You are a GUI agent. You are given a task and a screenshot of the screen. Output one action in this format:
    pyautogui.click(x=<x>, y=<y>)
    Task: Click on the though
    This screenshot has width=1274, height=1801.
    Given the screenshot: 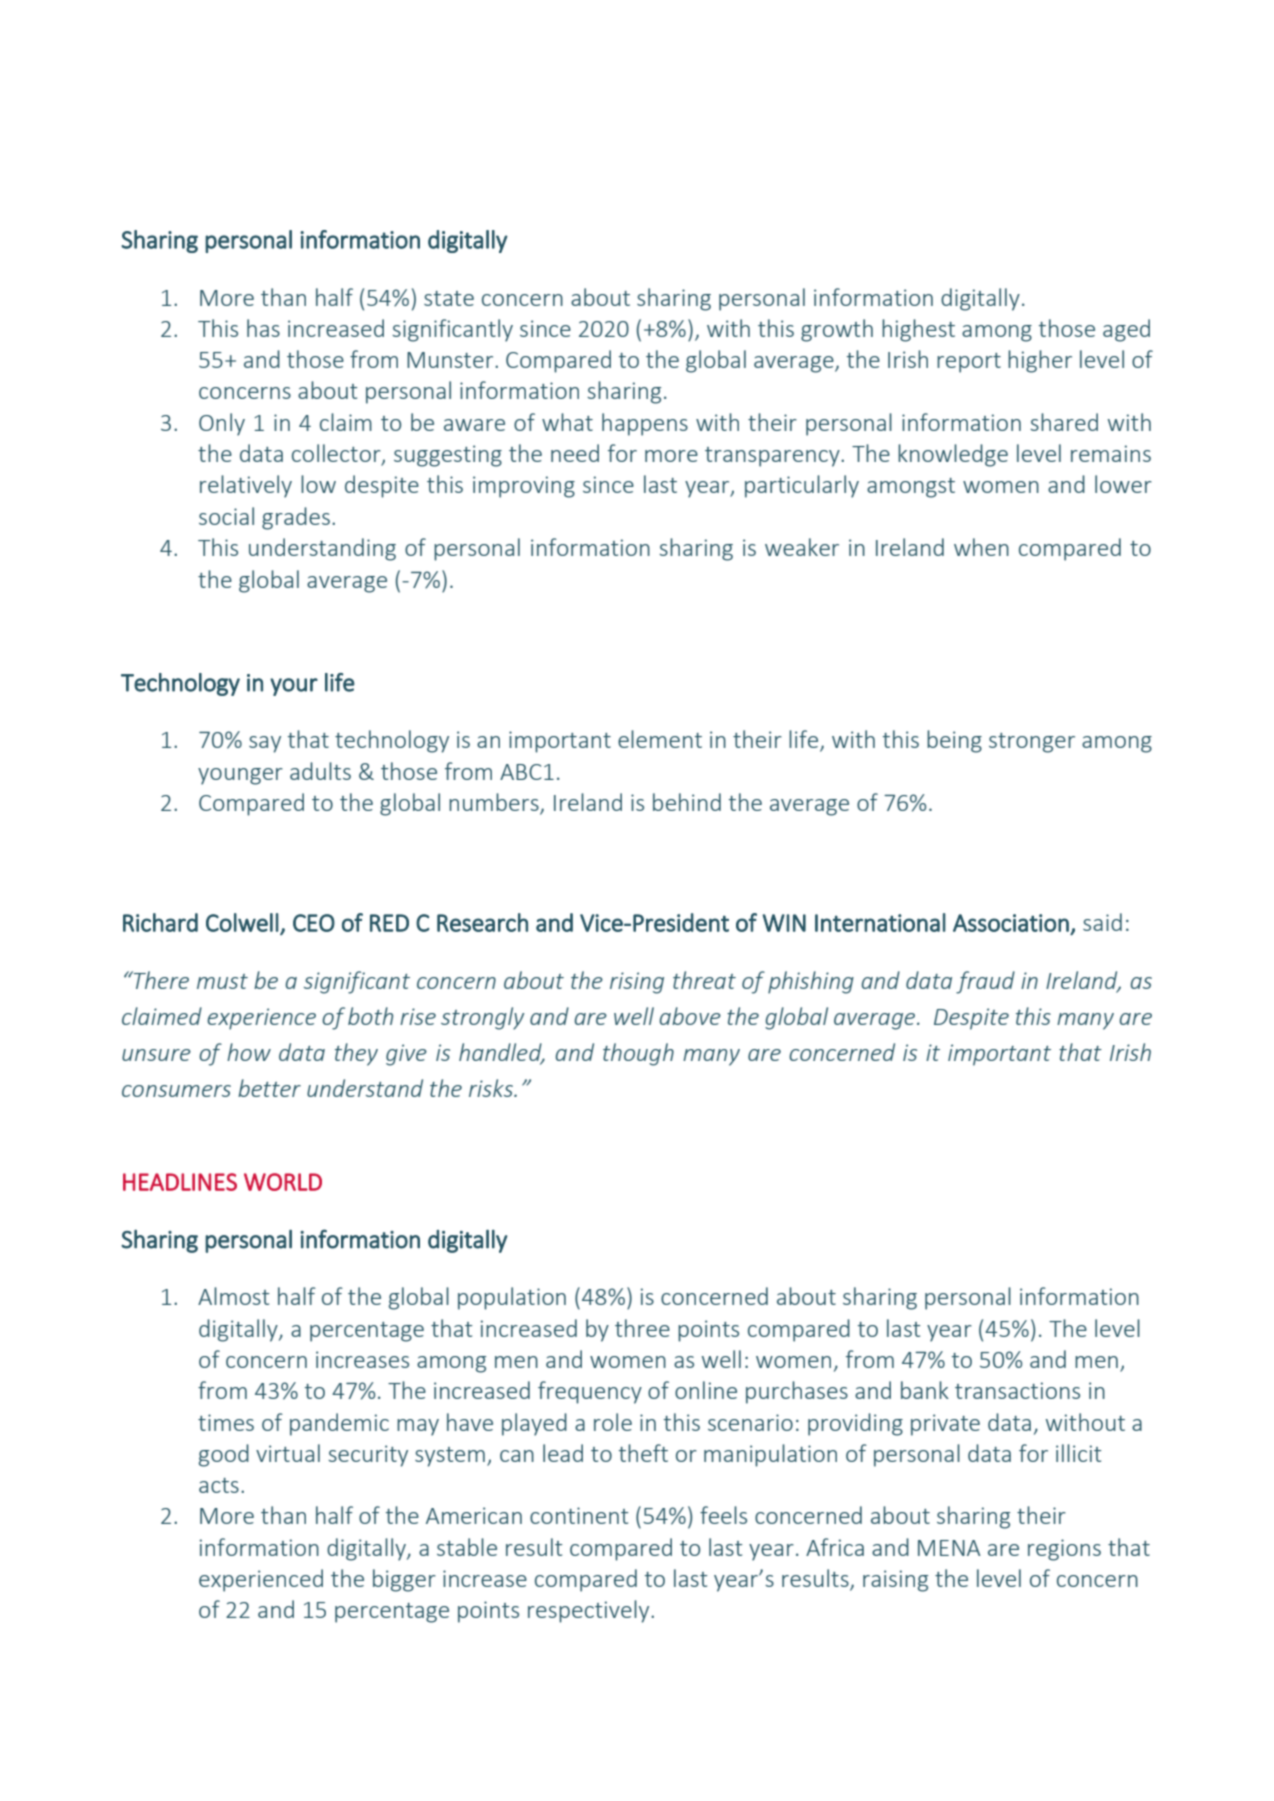 What is the action you would take?
    pyautogui.click(x=638, y=1054)
